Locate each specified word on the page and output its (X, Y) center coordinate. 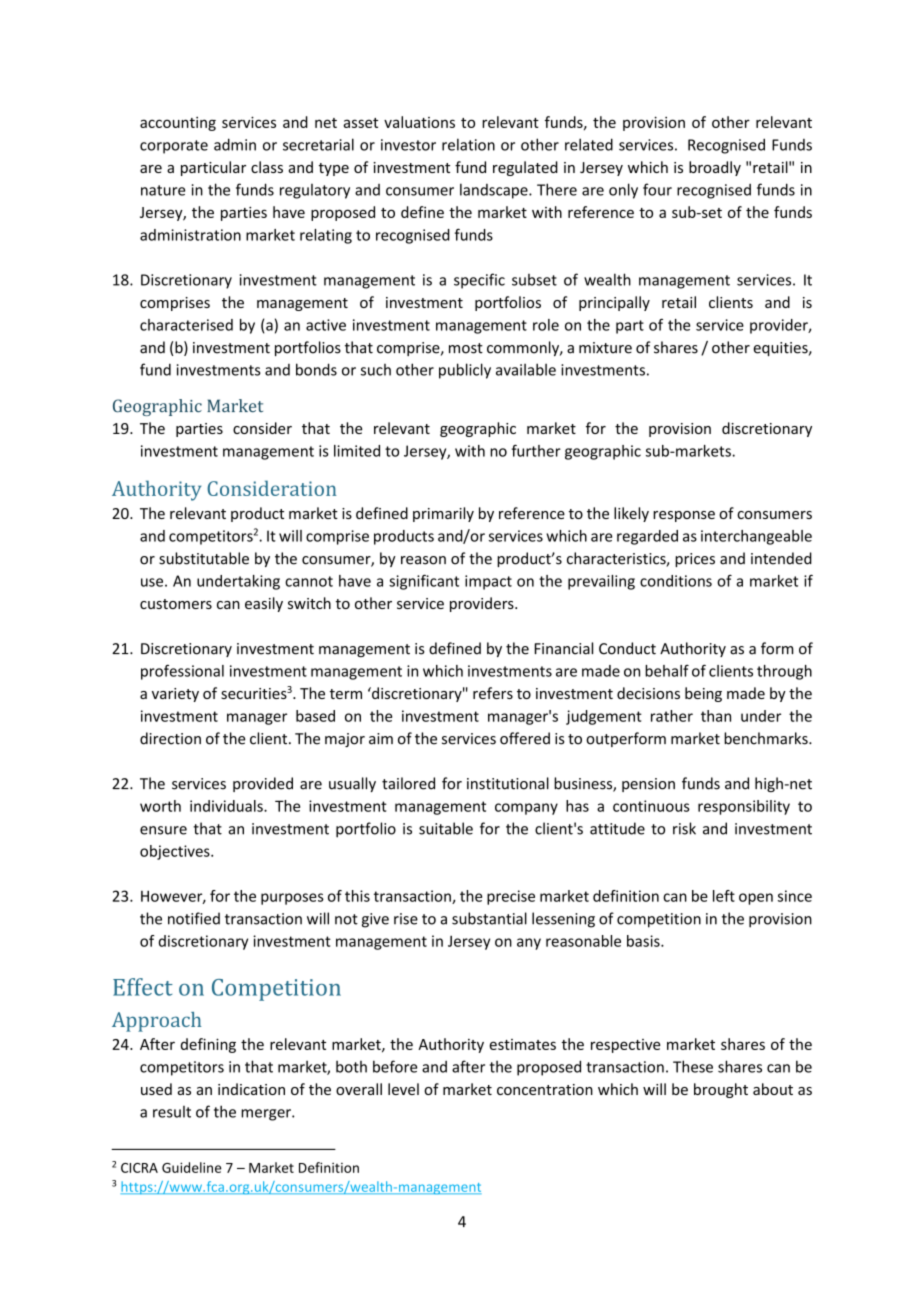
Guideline (191, 1167)
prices (695, 560)
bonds (316, 369)
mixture (605, 348)
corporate (174, 147)
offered (525, 738)
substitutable (204, 558)
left (724, 896)
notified (194, 918)
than (716, 716)
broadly (715, 168)
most (466, 348)
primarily (443, 514)
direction (170, 738)
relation (468, 144)
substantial (489, 918)
